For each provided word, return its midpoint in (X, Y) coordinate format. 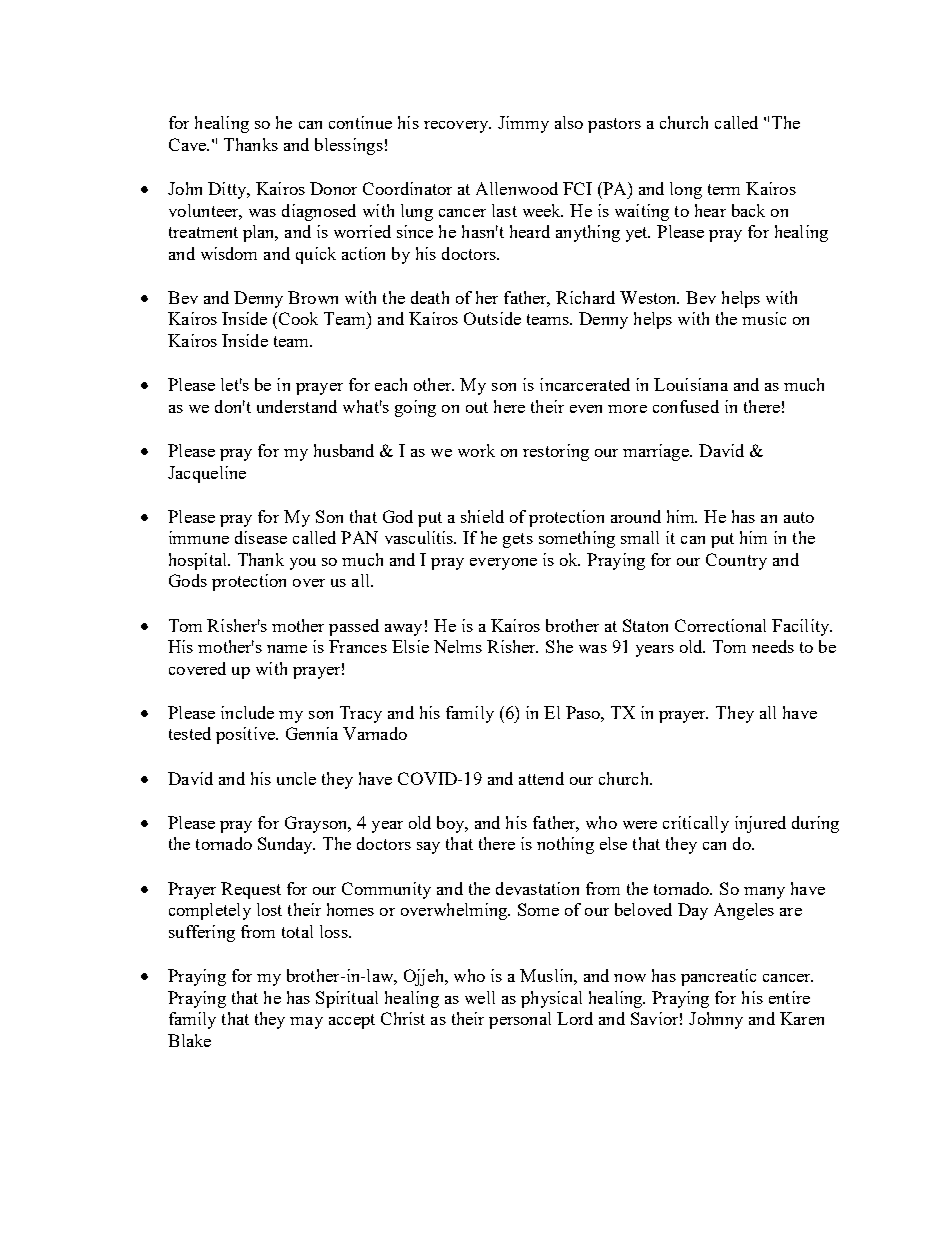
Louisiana (691, 384)
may (306, 1023)
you (303, 564)
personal (520, 1020)
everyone (503, 564)
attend (541, 778)
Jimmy (523, 124)
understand (297, 406)
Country (736, 561)
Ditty (228, 190)
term (724, 189)
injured (760, 824)
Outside (492, 318)
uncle (296, 778)
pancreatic (718, 977)
